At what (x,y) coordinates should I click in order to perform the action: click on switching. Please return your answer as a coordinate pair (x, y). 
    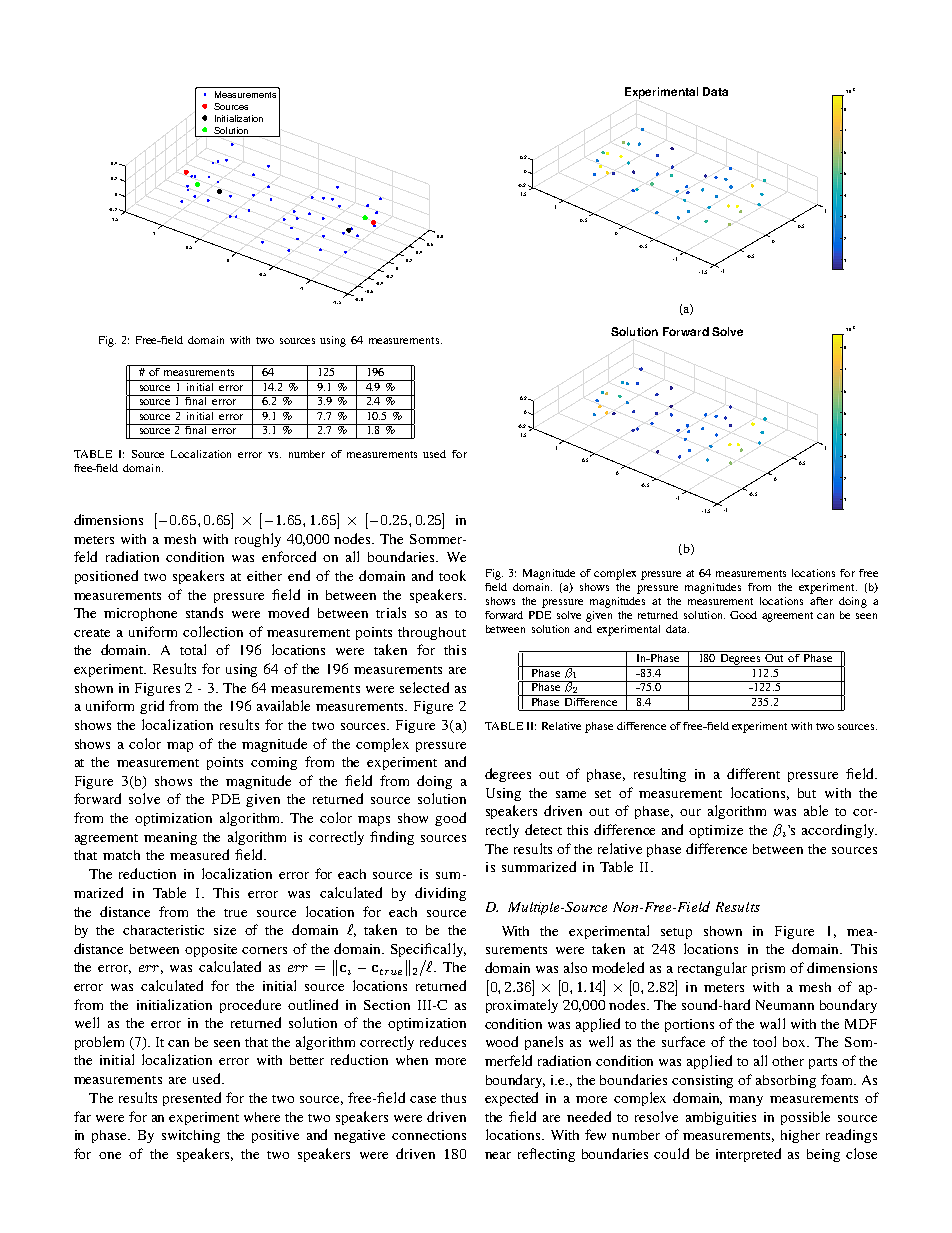
    Looking at the image, I should click on (191, 1136).
